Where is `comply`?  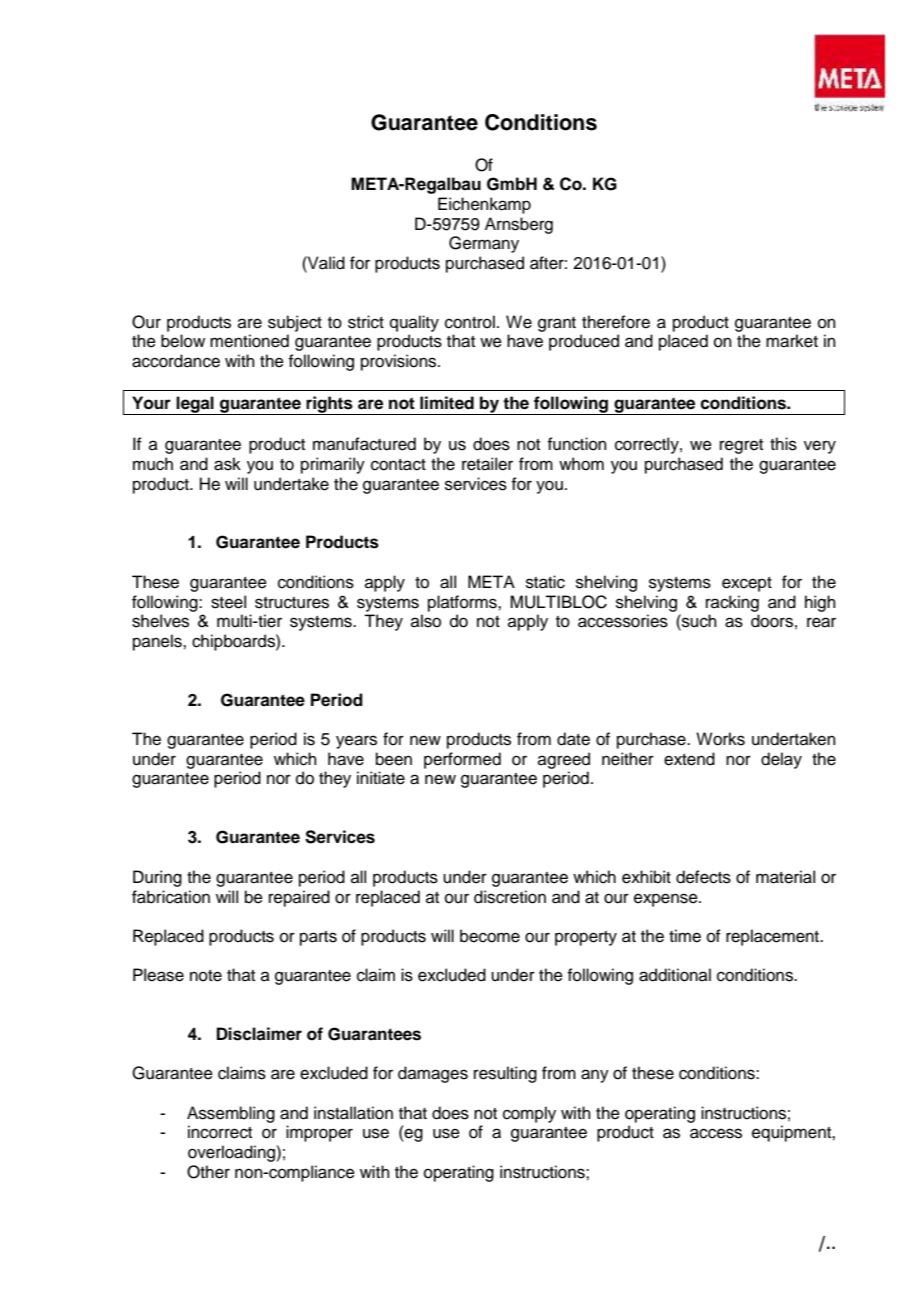
comply is located at coordinates (529, 1114).
